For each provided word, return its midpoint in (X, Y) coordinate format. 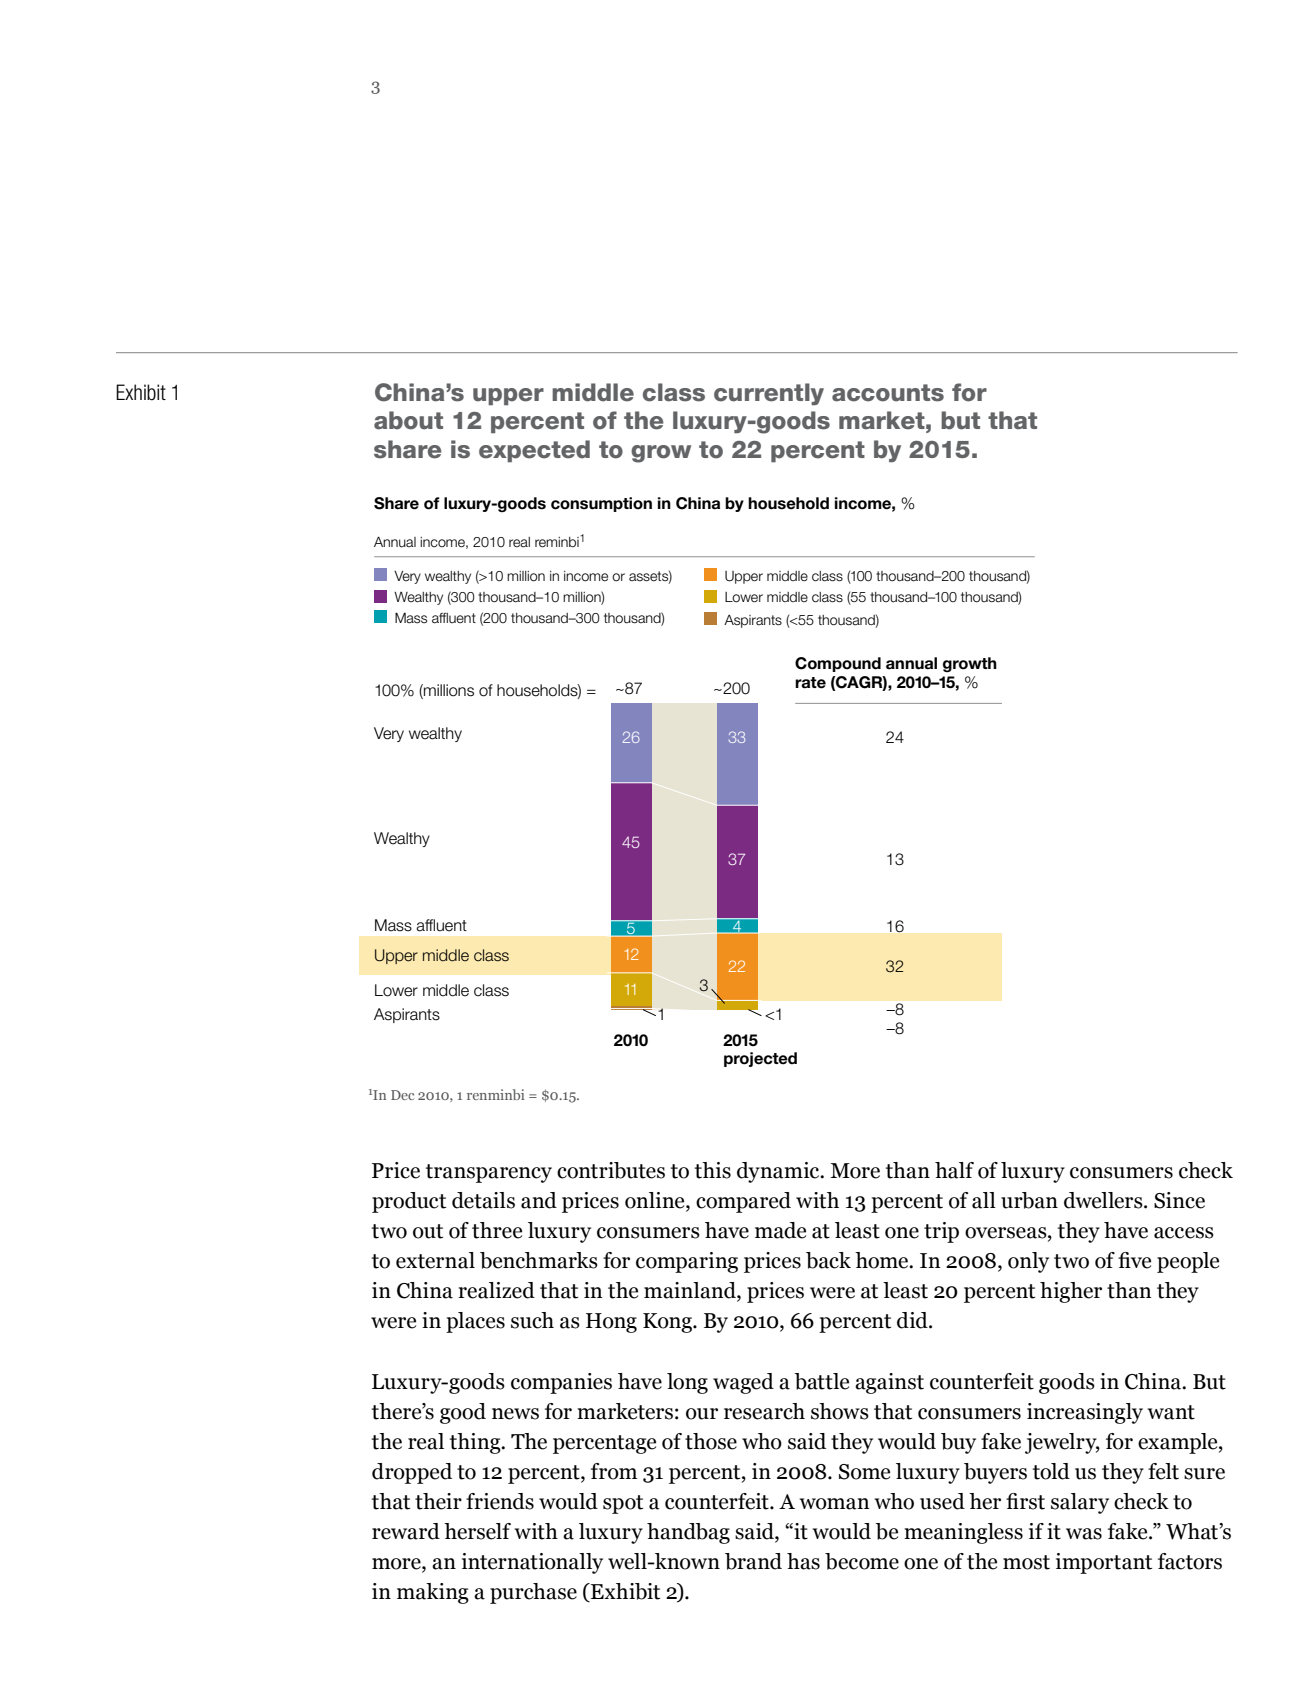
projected (760, 1059)
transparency (489, 1173)
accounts (888, 393)
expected (534, 451)
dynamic (779, 1172)
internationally (532, 1563)
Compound (838, 664)
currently (769, 394)
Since (1179, 1200)
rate (810, 683)
